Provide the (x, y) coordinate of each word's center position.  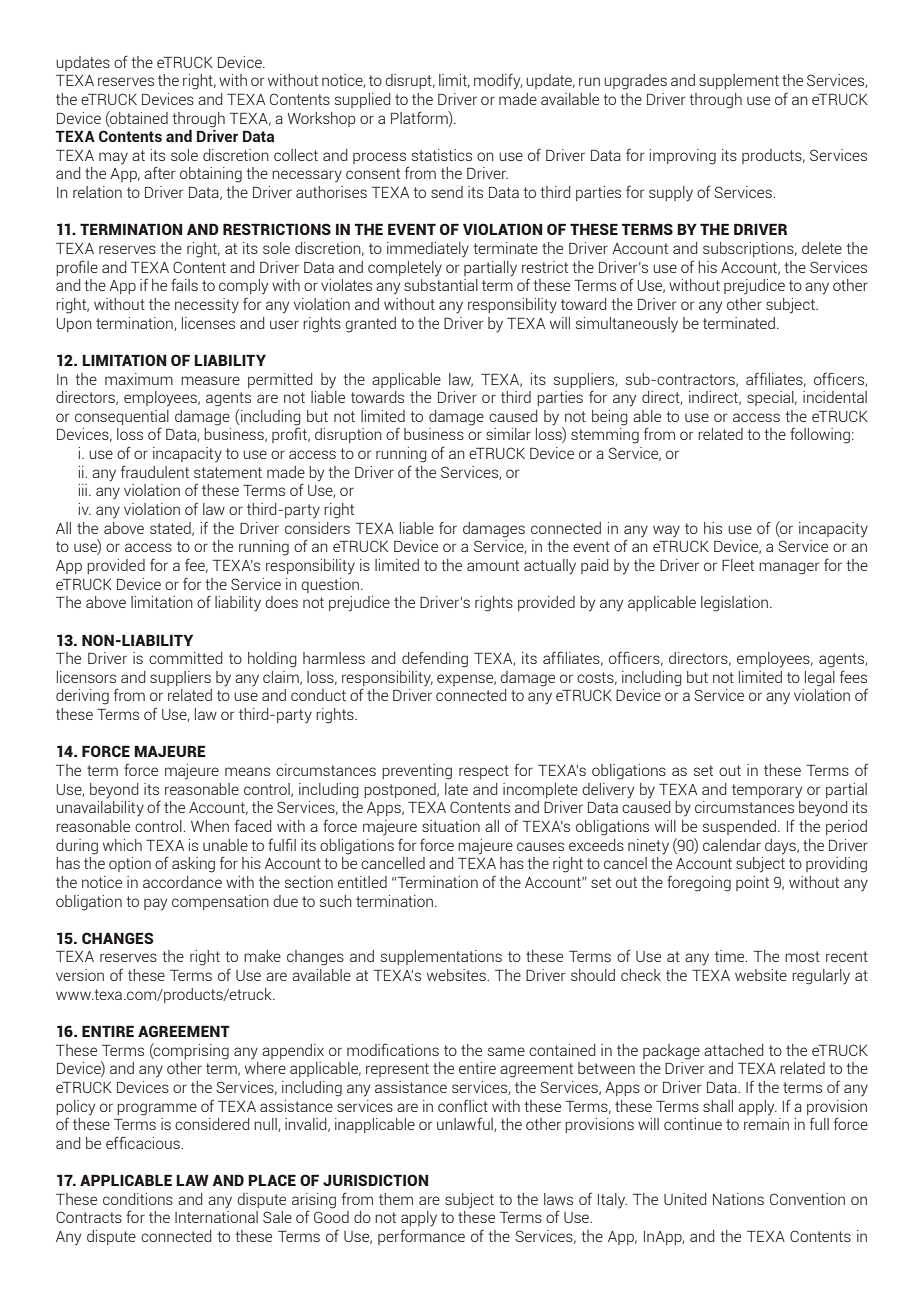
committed (185, 658)
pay (155, 904)
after (159, 172)
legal (820, 679)
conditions (138, 1199)
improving (683, 157)
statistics (442, 155)
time (731, 956)
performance (421, 1237)
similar (508, 434)
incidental (835, 397)
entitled (362, 882)
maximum (139, 379)
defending (435, 659)
